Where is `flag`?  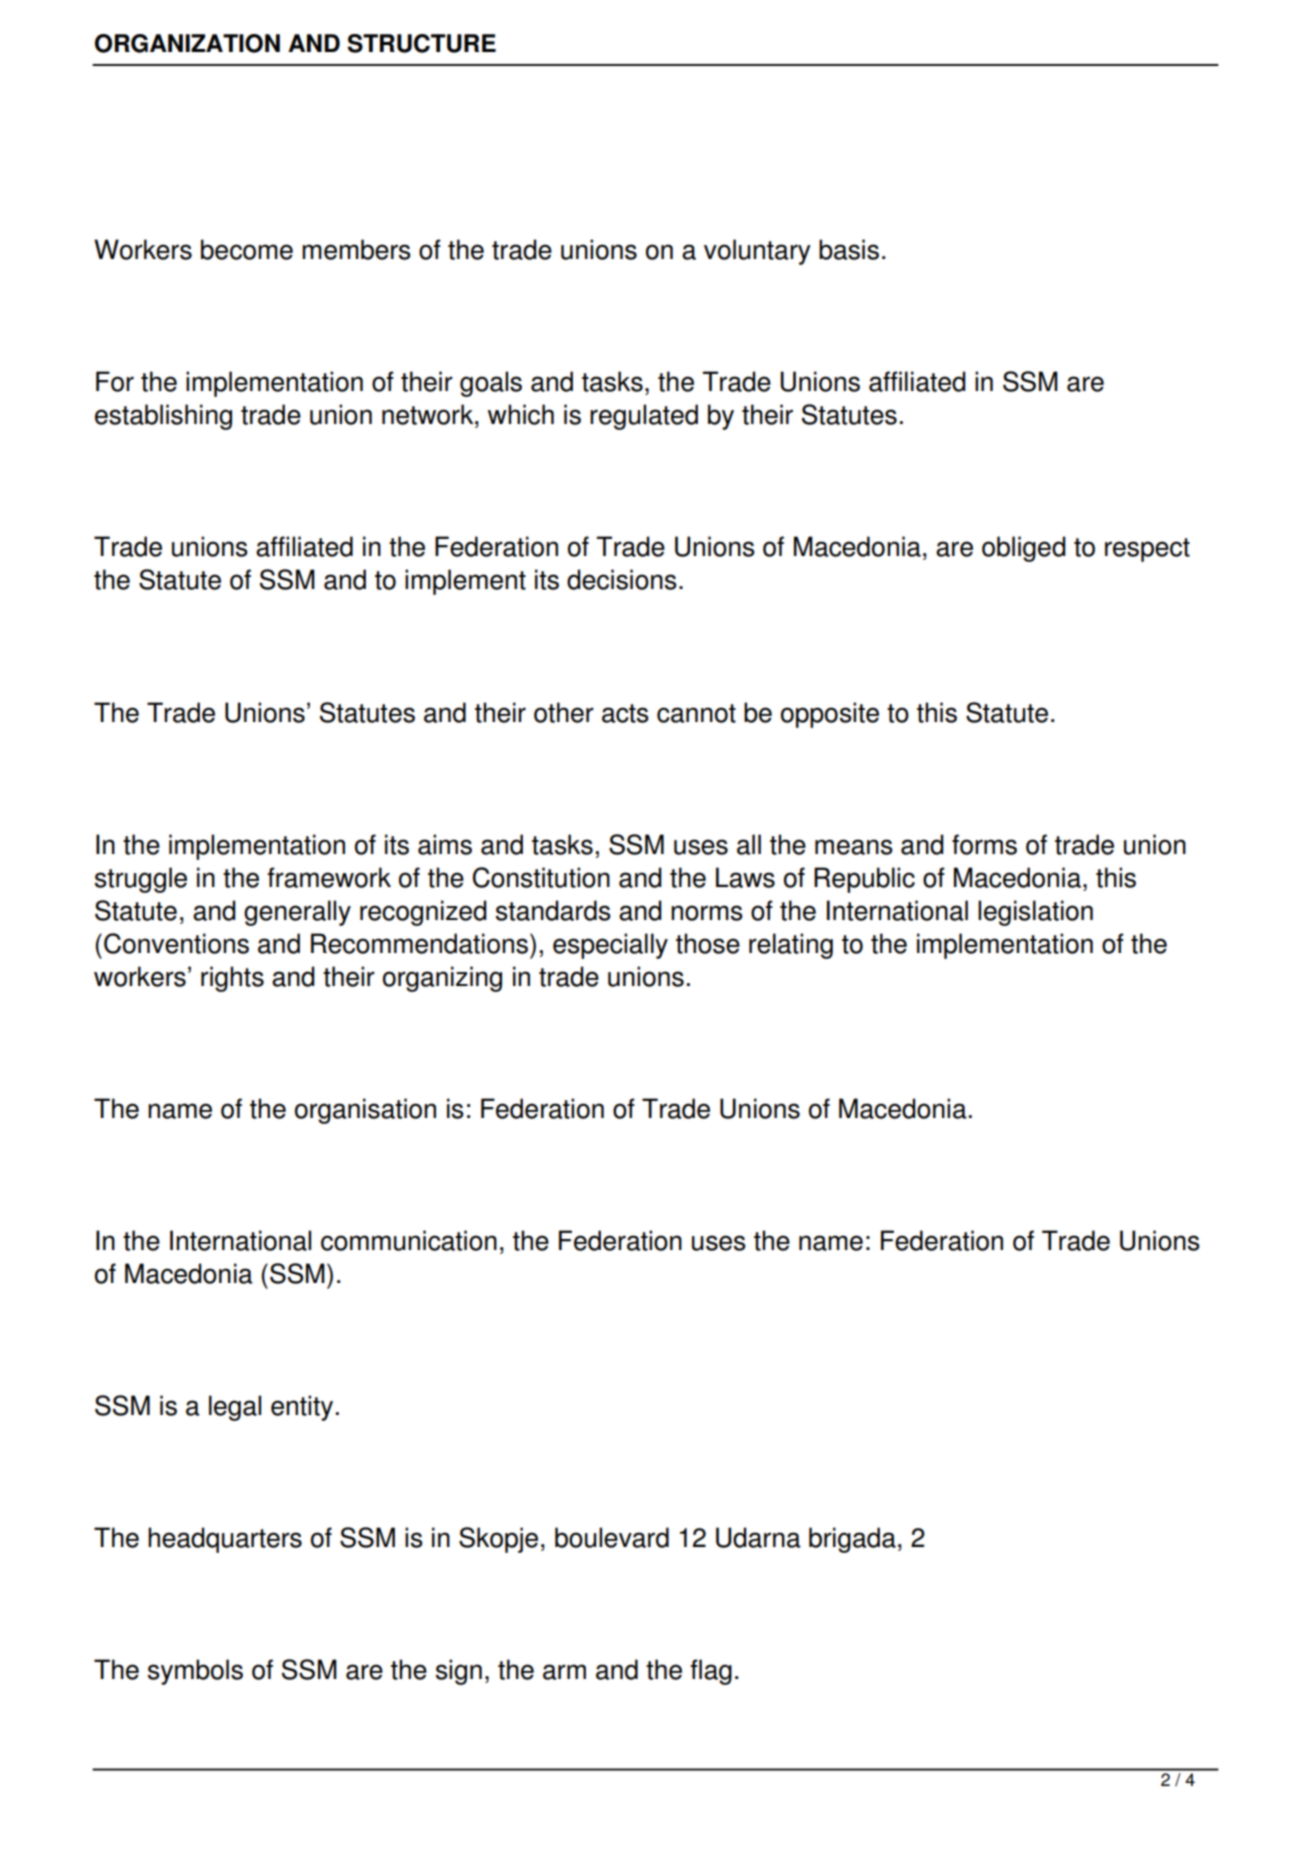 flag is located at coordinates (711, 1672).
